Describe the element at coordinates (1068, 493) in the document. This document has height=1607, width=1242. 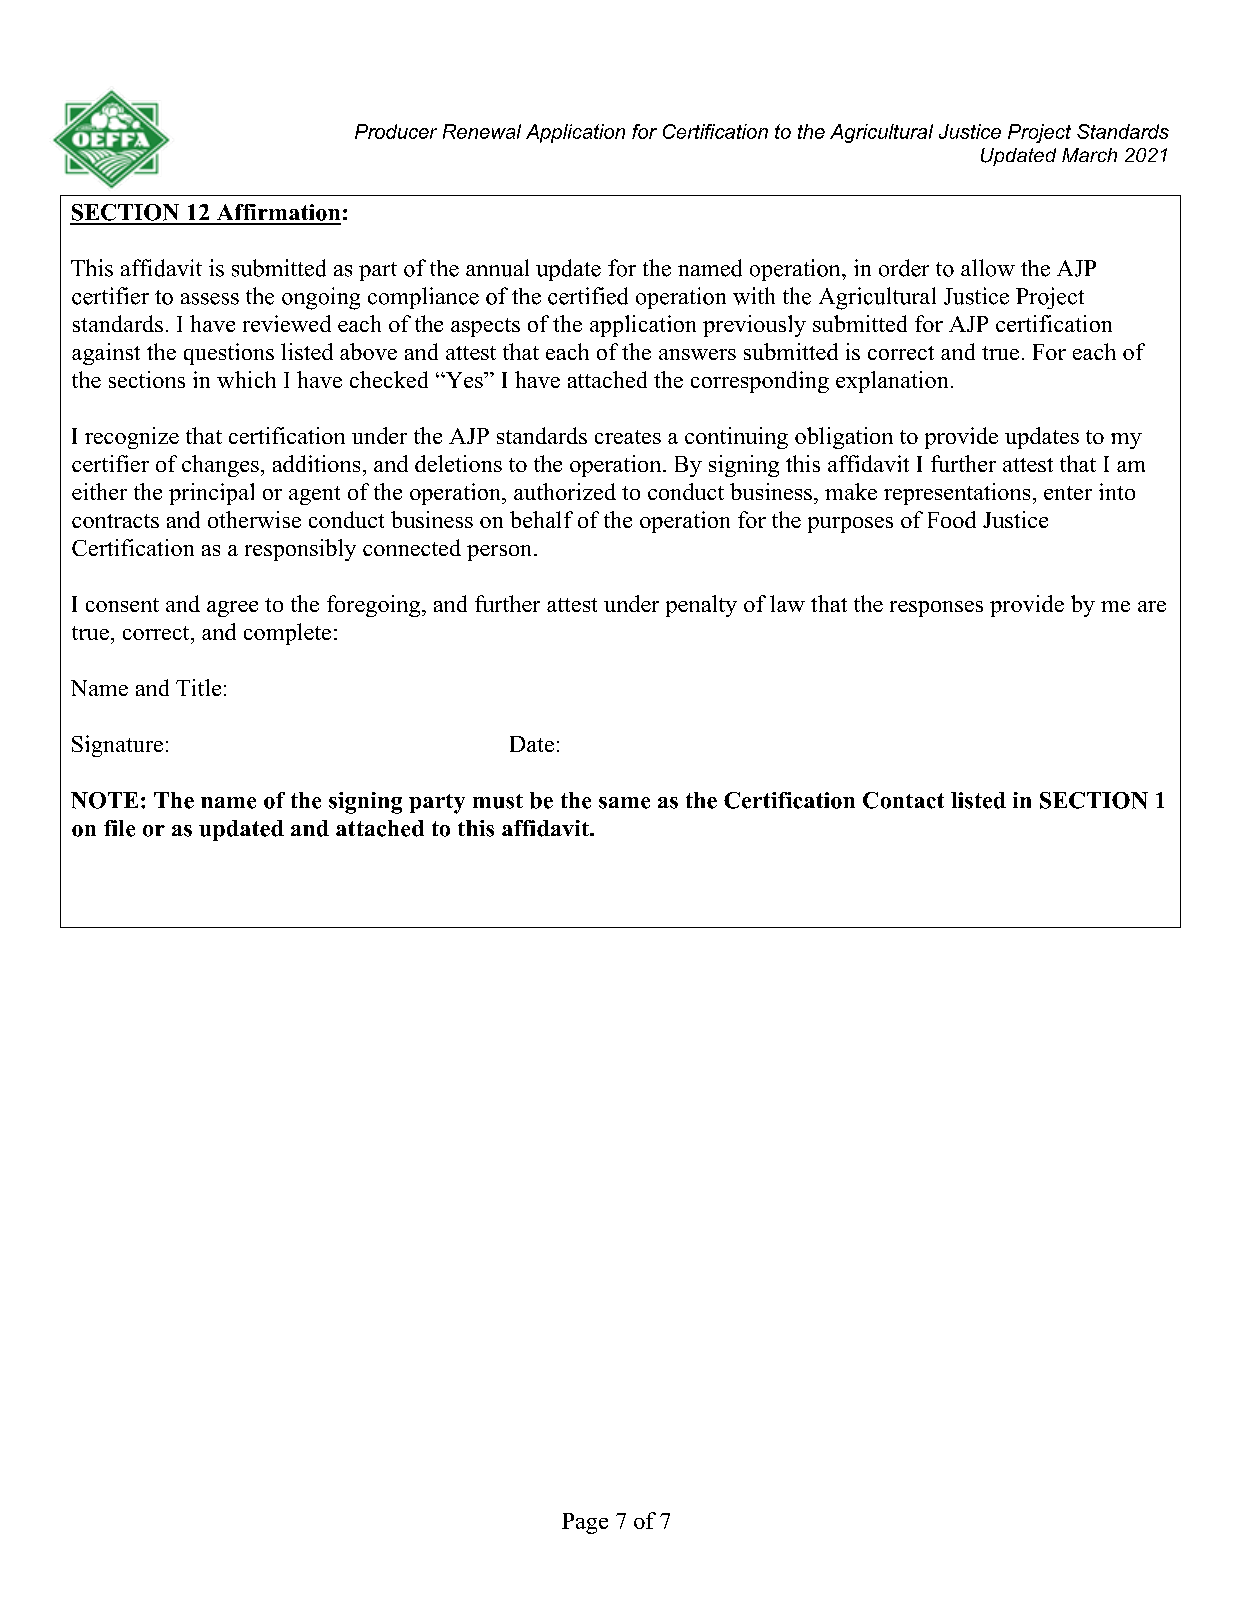
I see `enter` at that location.
